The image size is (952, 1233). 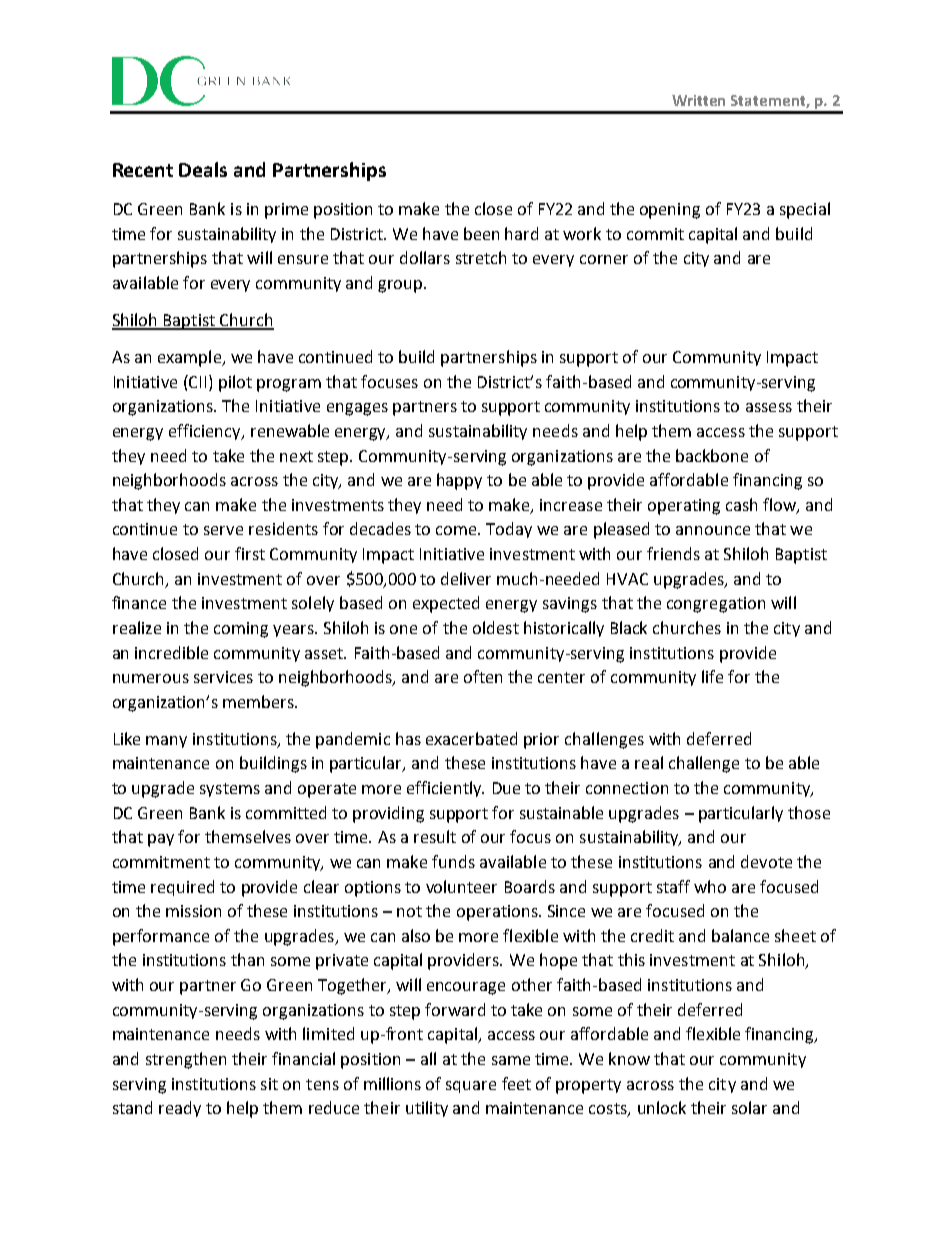 I want to click on square, so click(x=471, y=1087).
